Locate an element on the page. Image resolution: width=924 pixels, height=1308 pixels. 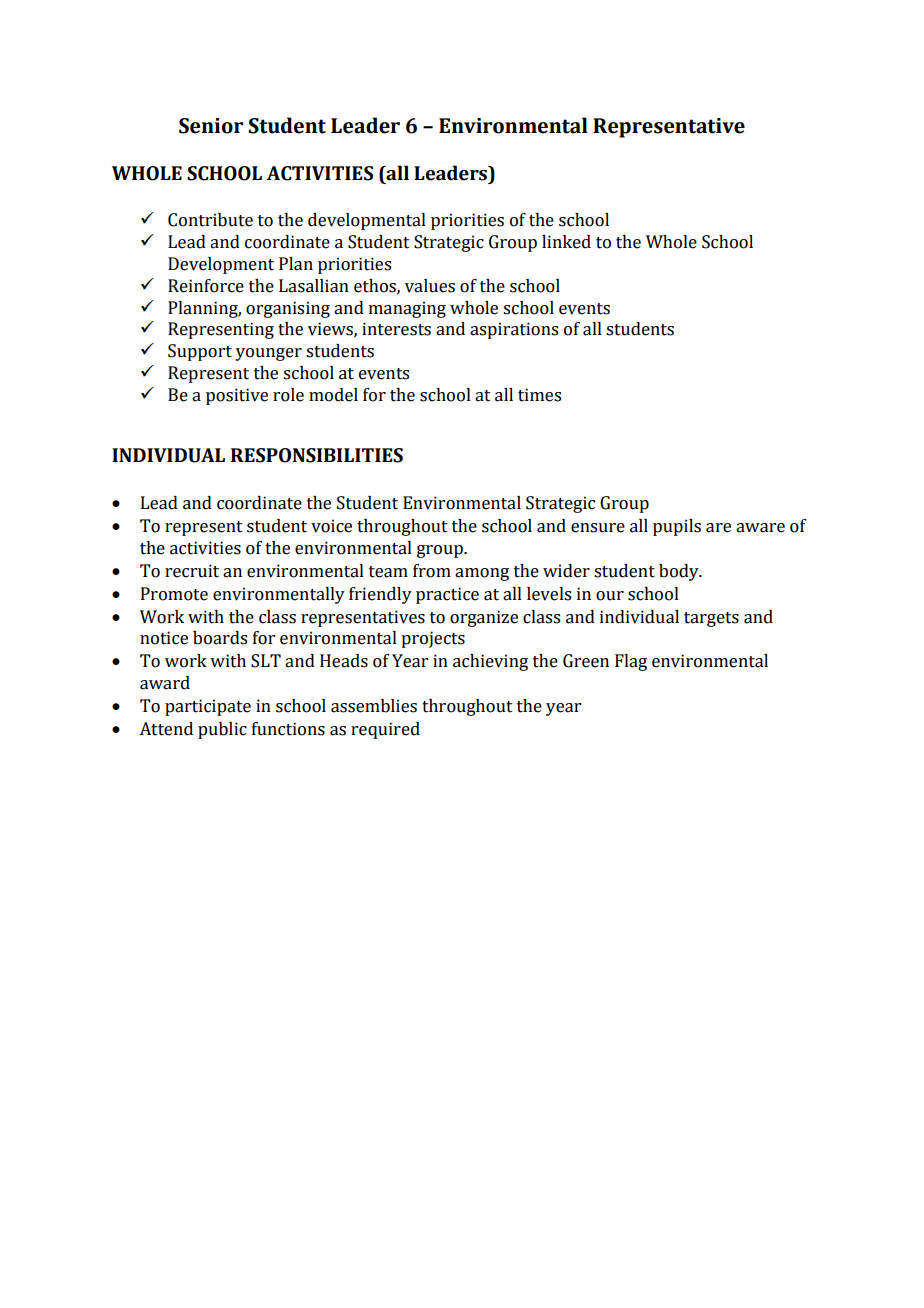
required is located at coordinates (385, 730).
